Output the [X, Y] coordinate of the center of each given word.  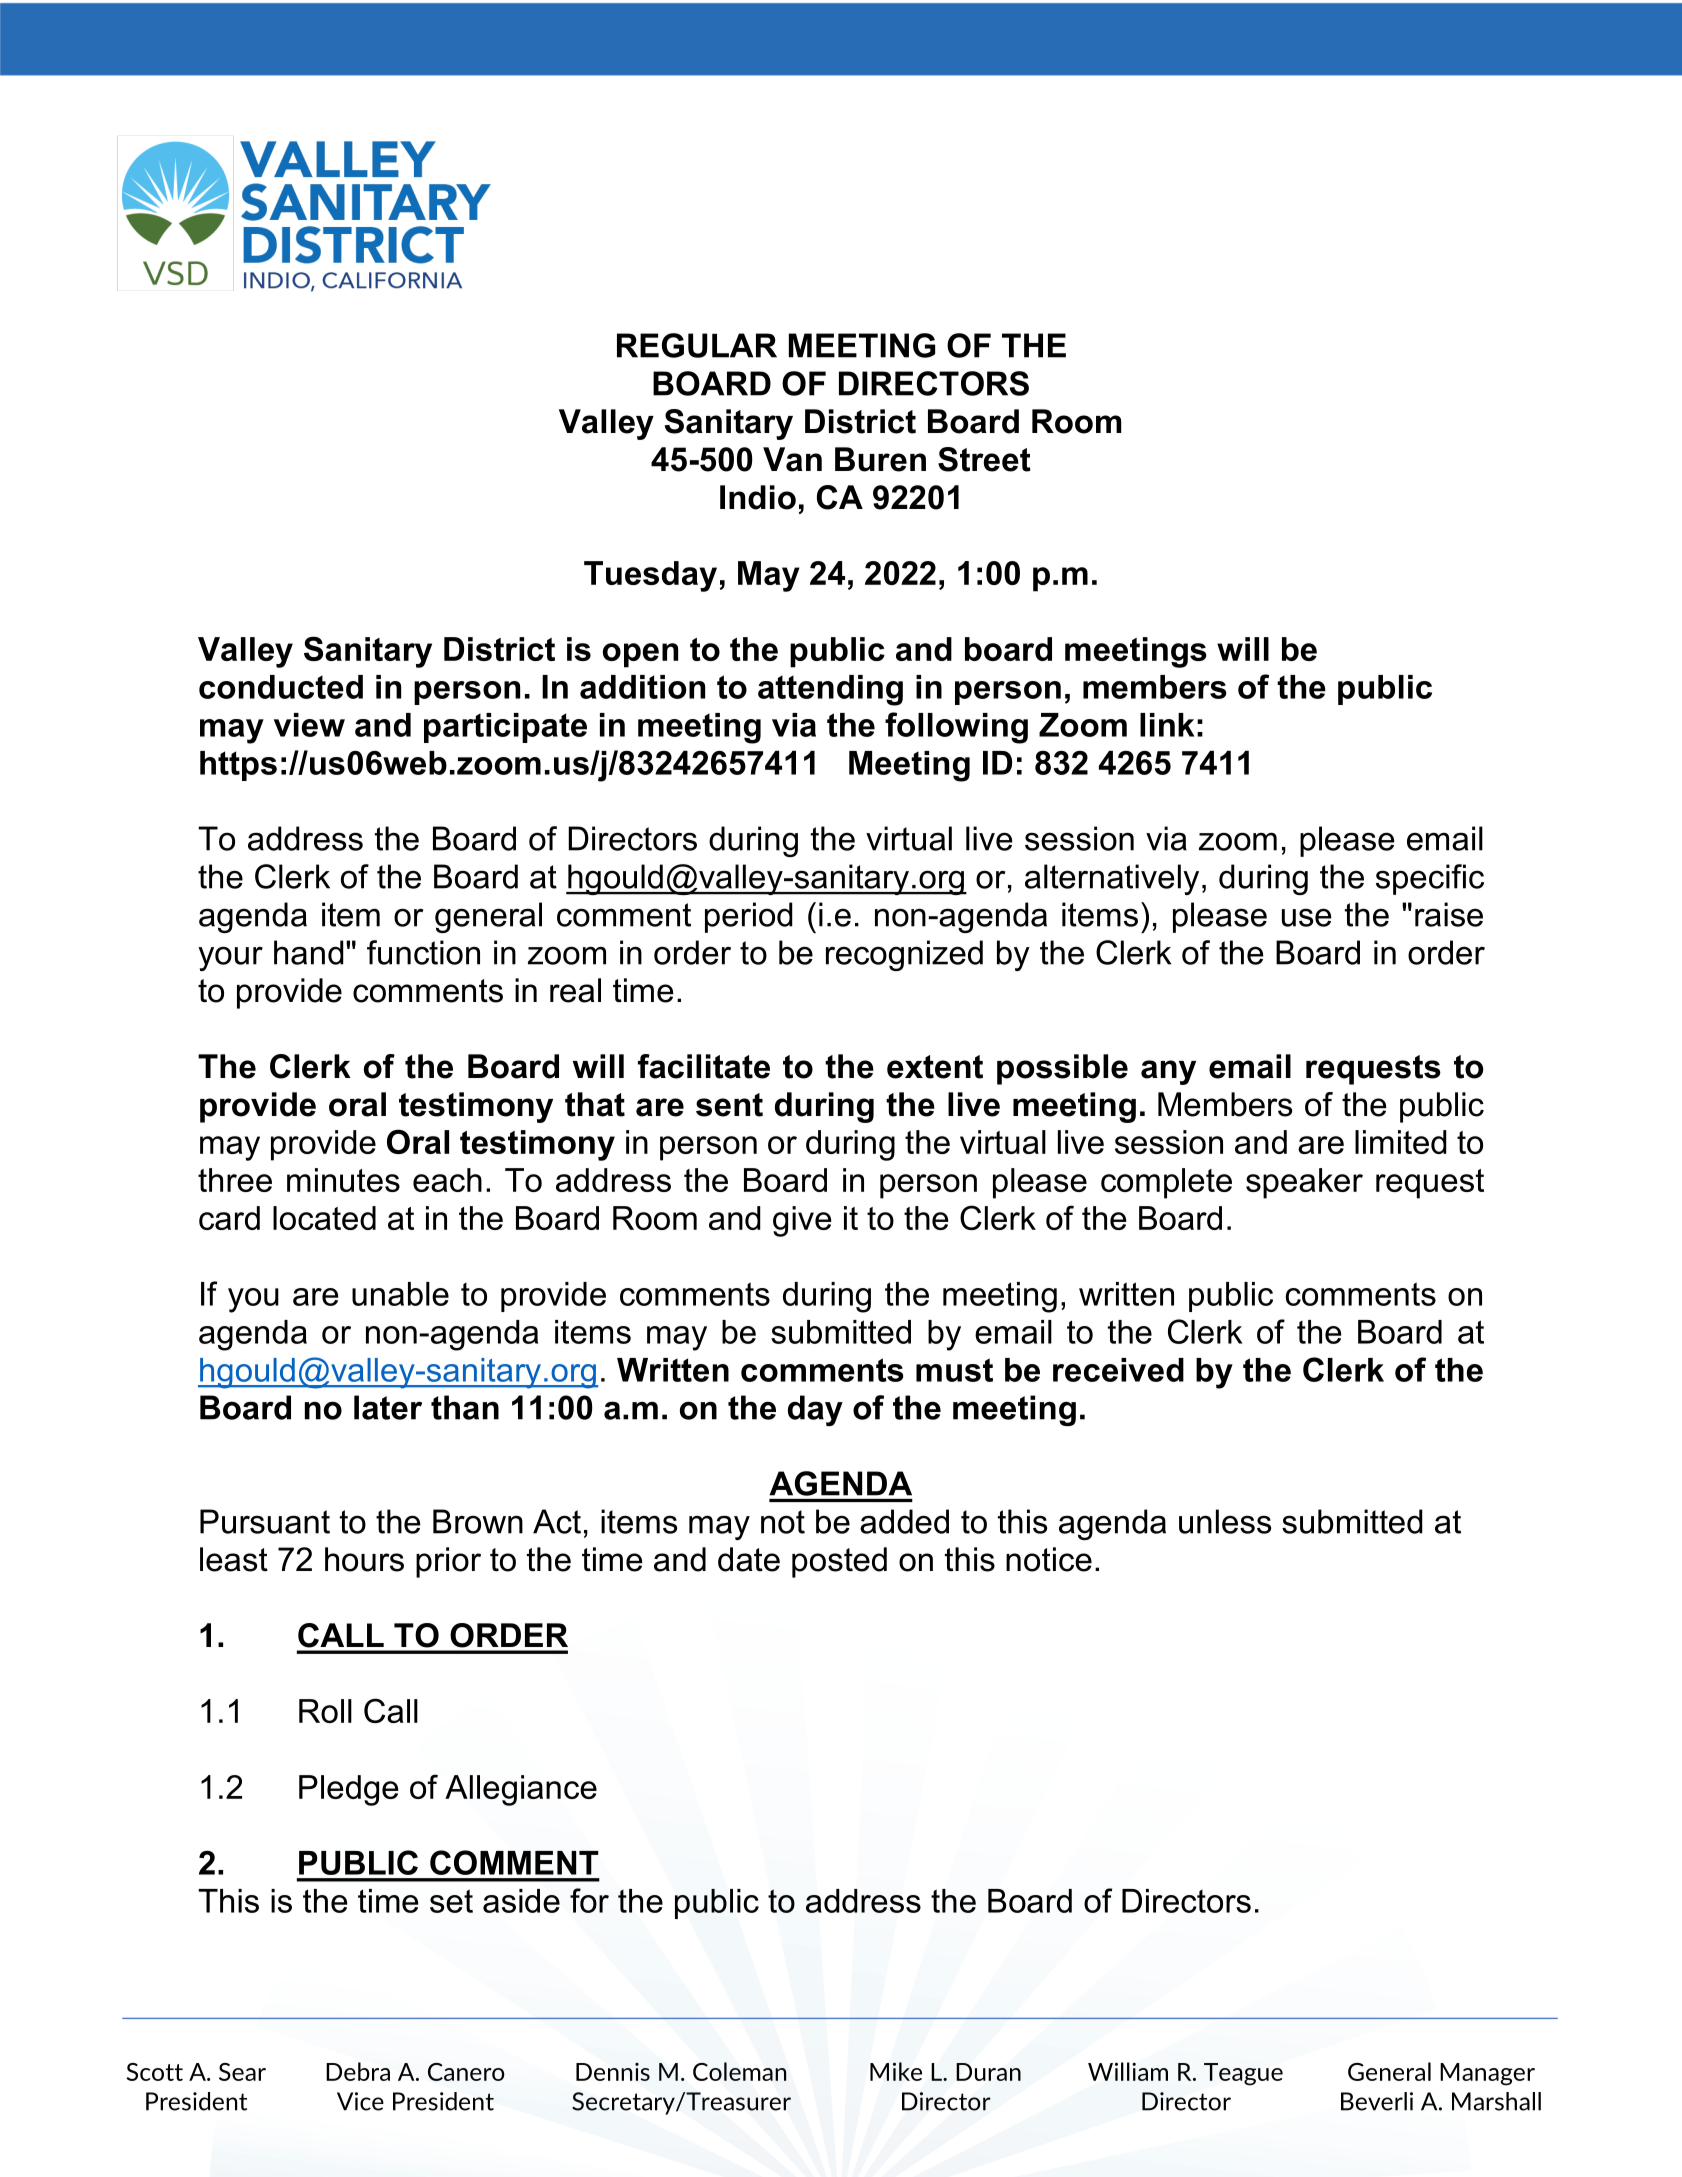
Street [984, 459]
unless [1225, 1521]
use [1307, 917]
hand [309, 952]
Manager [1487, 2074]
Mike [896, 2071]
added [904, 1521]
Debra [358, 2071]
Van [792, 459]
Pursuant [265, 1521]
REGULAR [697, 345]
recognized [904, 955]
